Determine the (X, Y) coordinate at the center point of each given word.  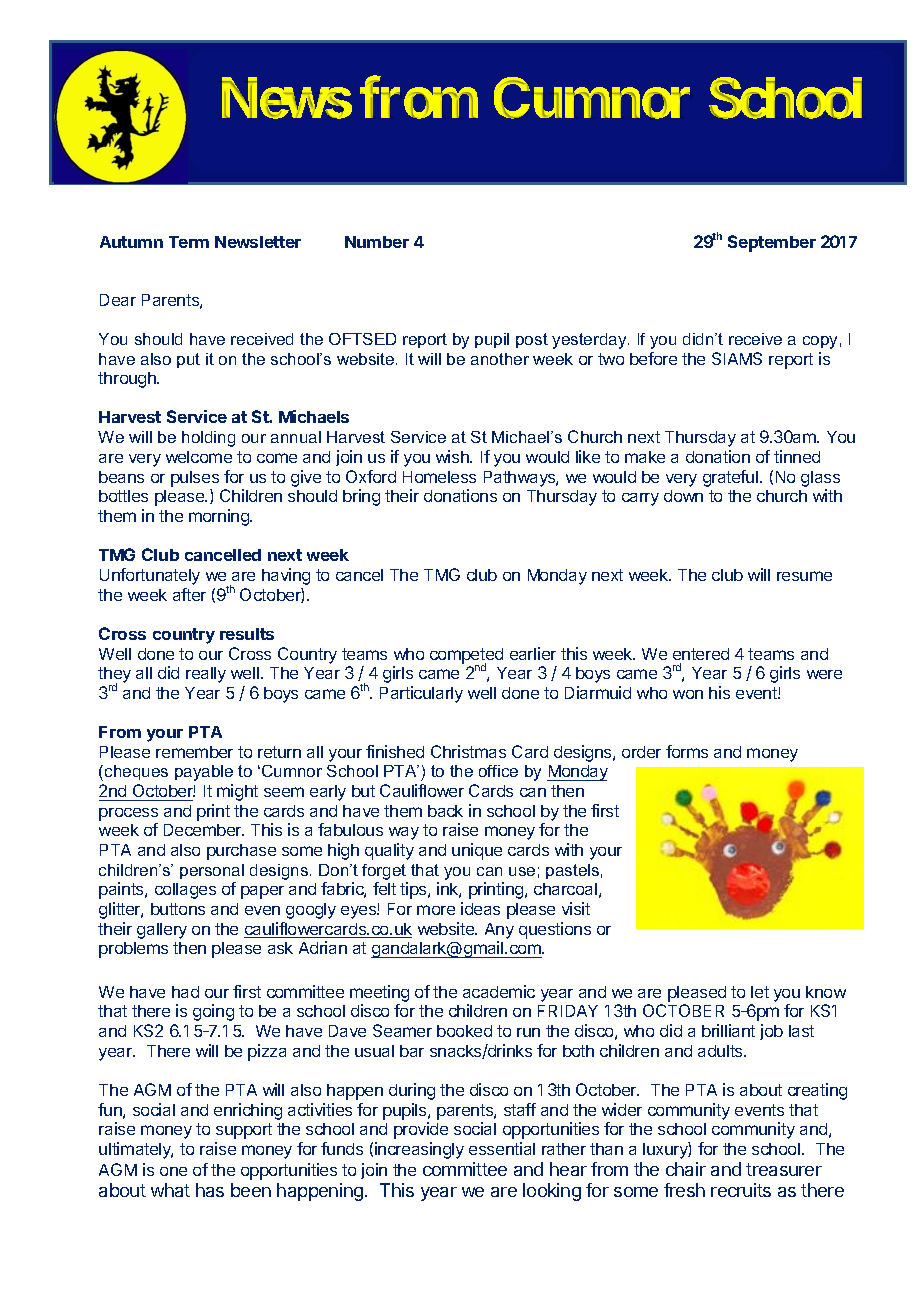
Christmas (468, 751)
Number (377, 242)
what (170, 1190)
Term (189, 242)
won (688, 694)
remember (194, 752)
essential (502, 1148)
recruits (741, 1190)
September (772, 243)
